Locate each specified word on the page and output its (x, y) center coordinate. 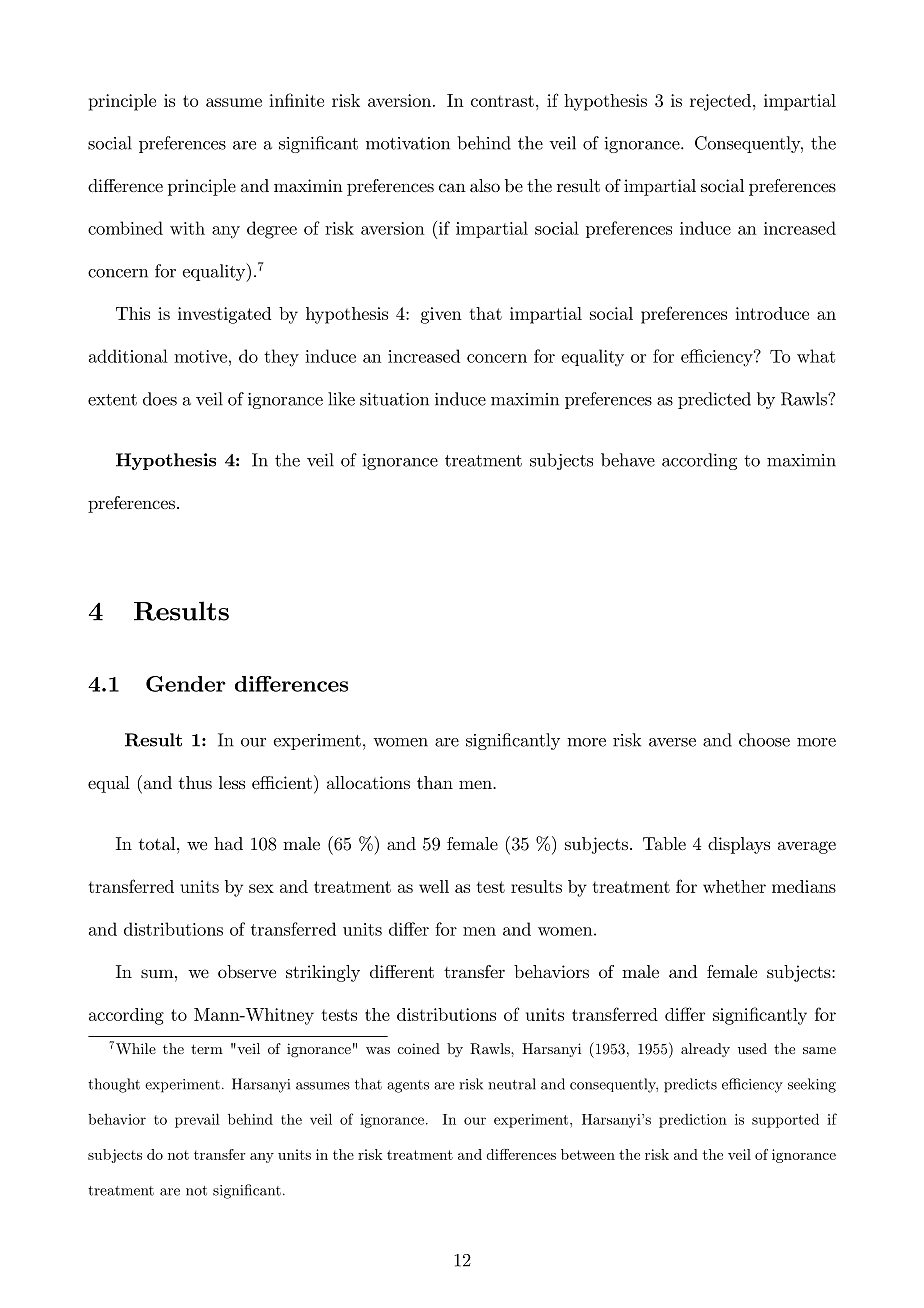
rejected (722, 102)
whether (734, 886)
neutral (512, 1084)
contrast (502, 101)
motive (200, 356)
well (434, 886)
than (435, 782)
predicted (714, 400)
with (187, 228)
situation (394, 399)
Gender (186, 684)
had (228, 843)
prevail (197, 1120)
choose (764, 740)
